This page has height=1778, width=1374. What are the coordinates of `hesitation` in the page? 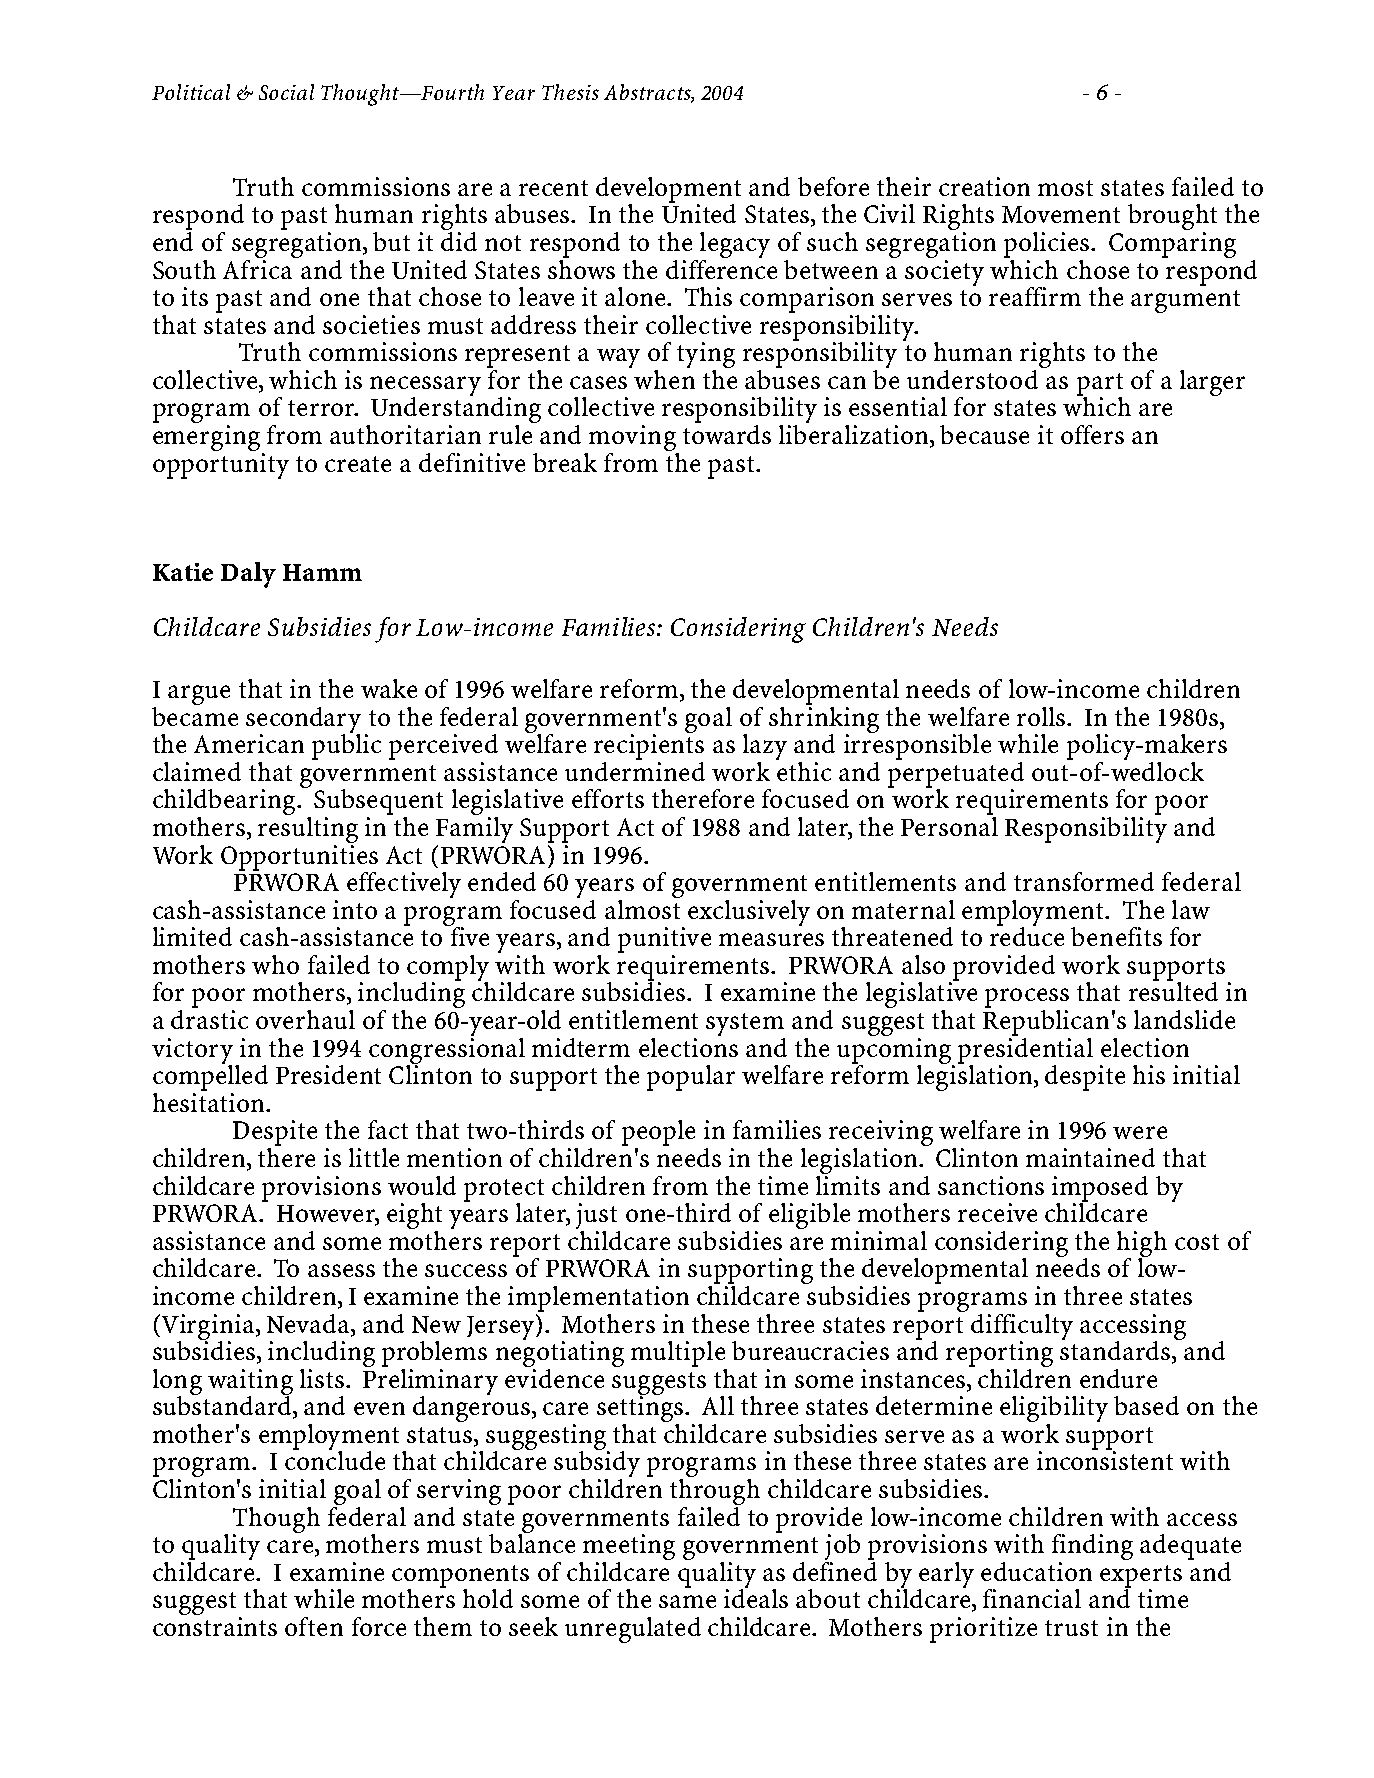 It's located at (210, 1101).
